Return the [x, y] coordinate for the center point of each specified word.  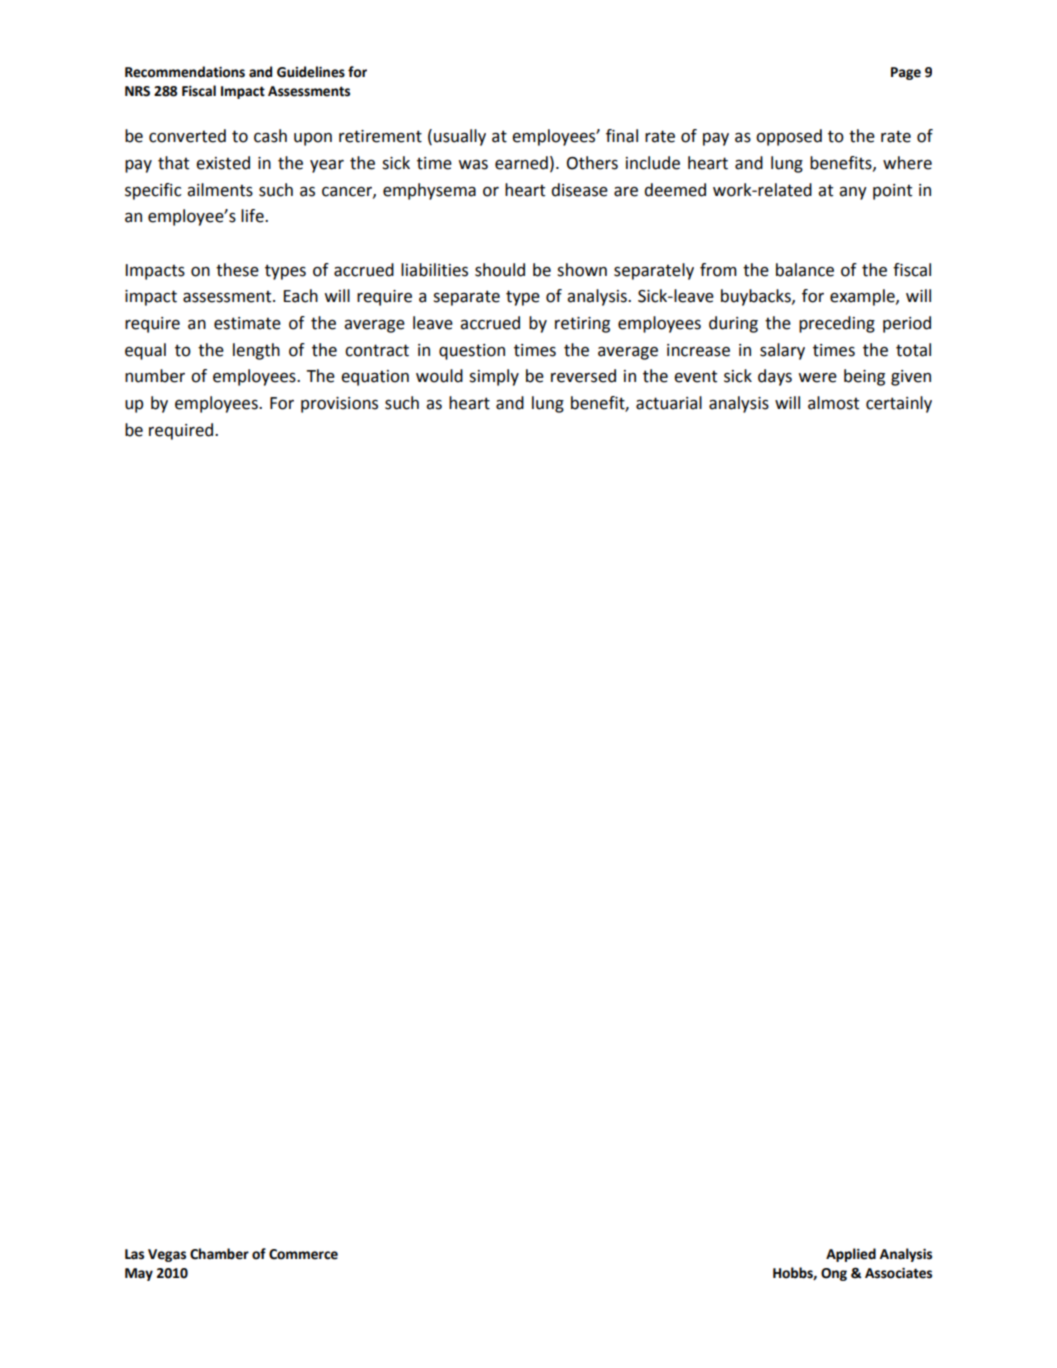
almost [833, 403]
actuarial [669, 403]
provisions [339, 405]
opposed [789, 137]
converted [187, 136]
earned [521, 163]
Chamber [219, 1254]
